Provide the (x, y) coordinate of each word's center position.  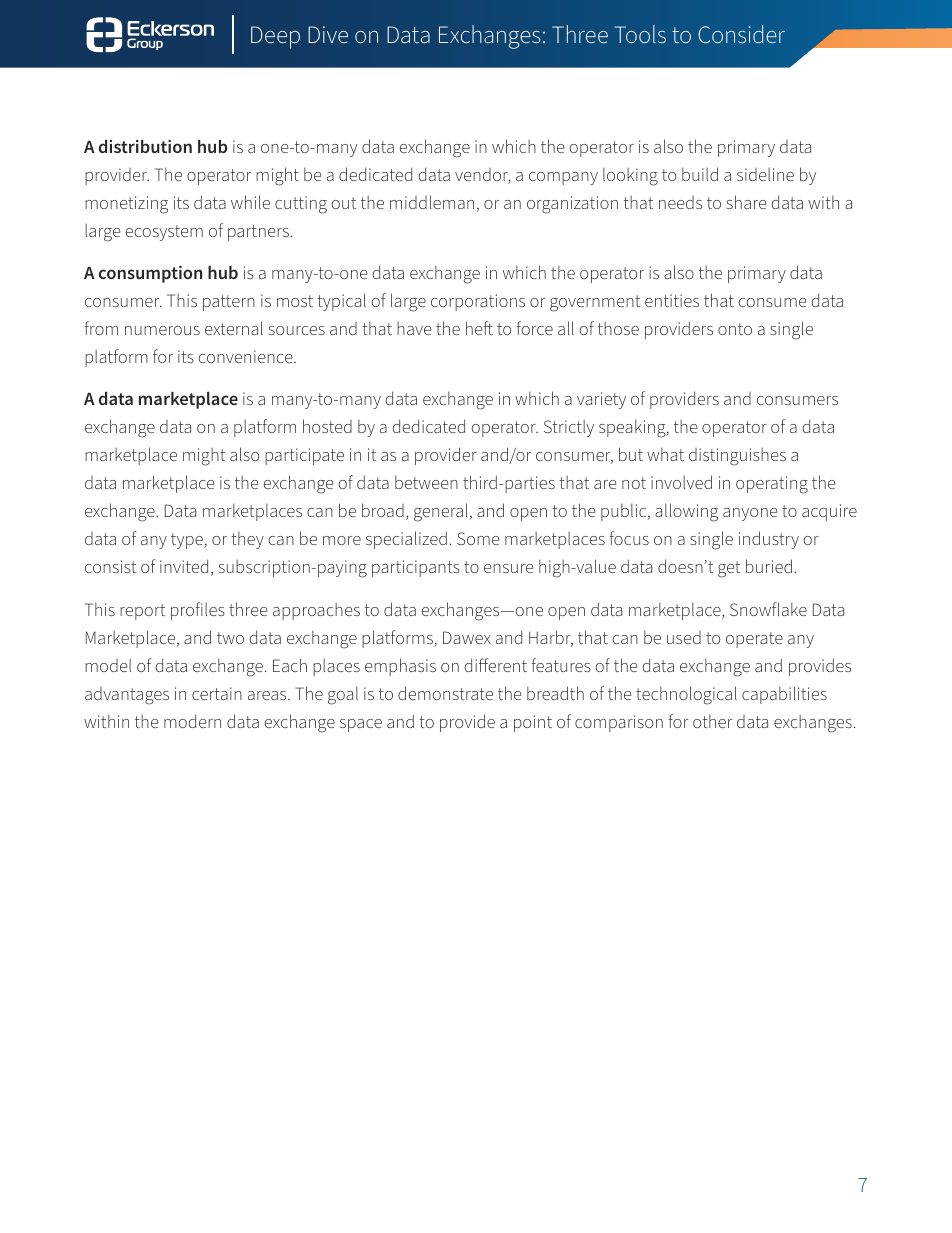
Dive (328, 34)
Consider (741, 34)
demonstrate (445, 693)
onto (735, 329)
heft (479, 328)
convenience (246, 356)
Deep (275, 37)
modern (192, 721)
